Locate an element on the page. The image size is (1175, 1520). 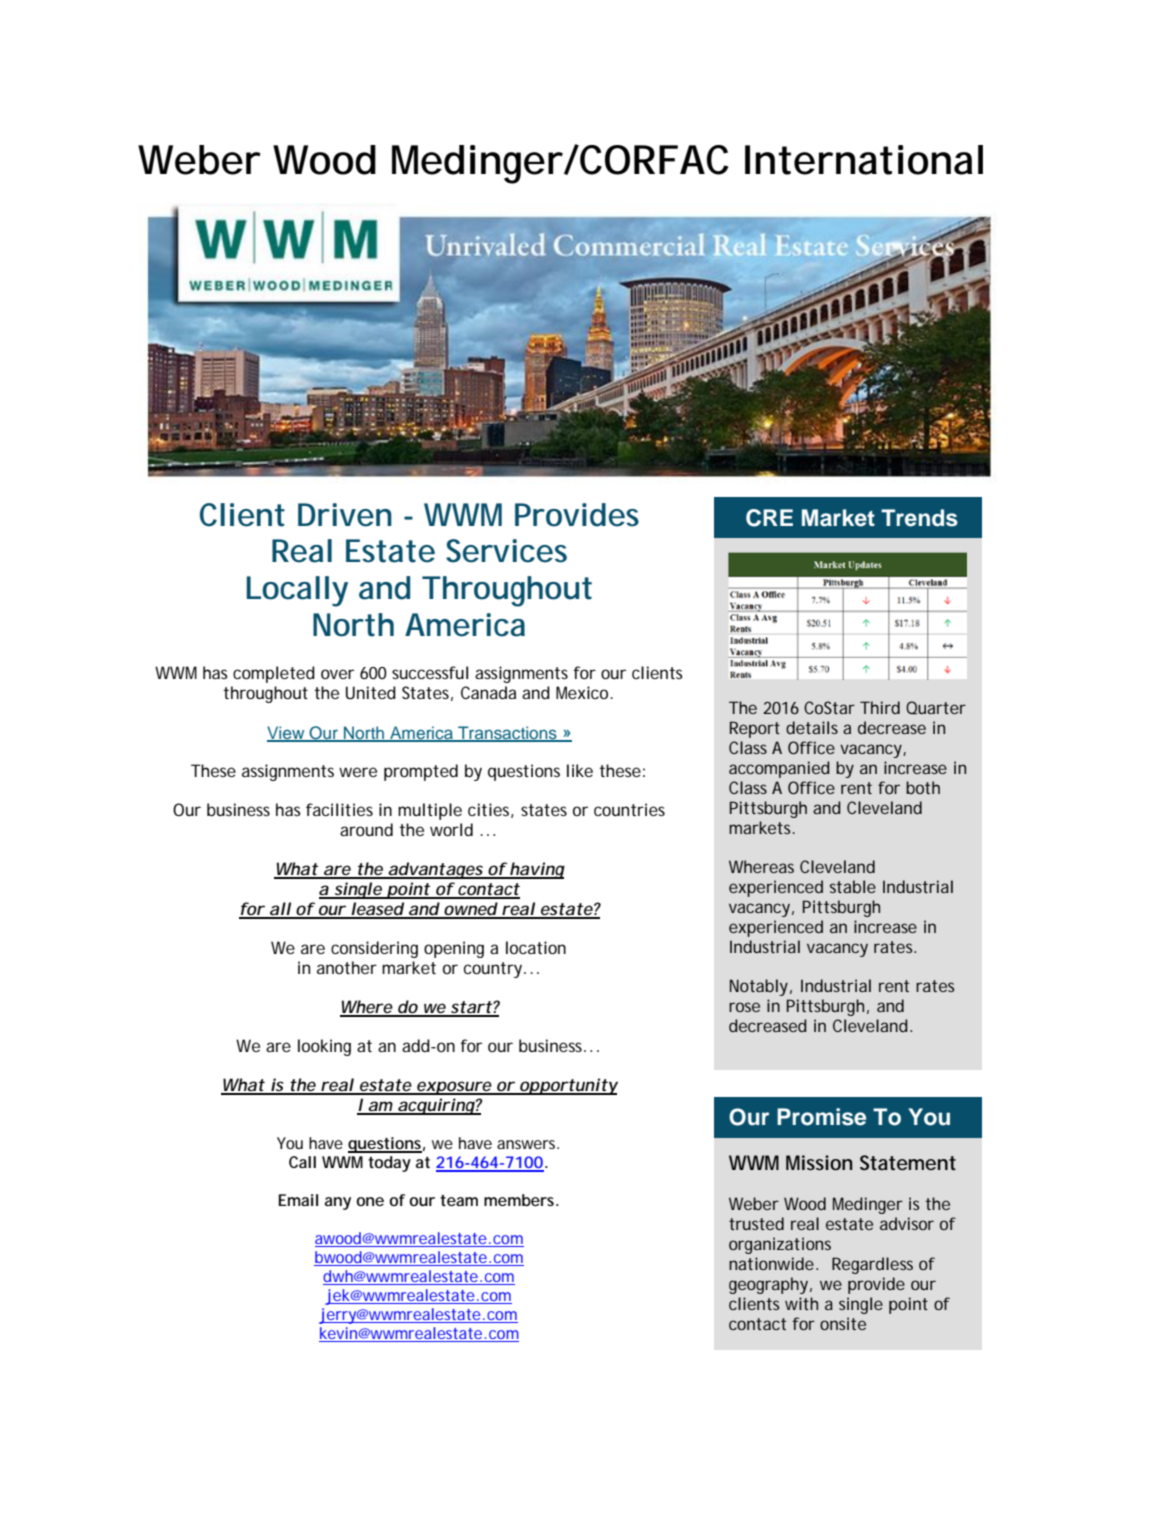
any is located at coordinates (338, 1203).
